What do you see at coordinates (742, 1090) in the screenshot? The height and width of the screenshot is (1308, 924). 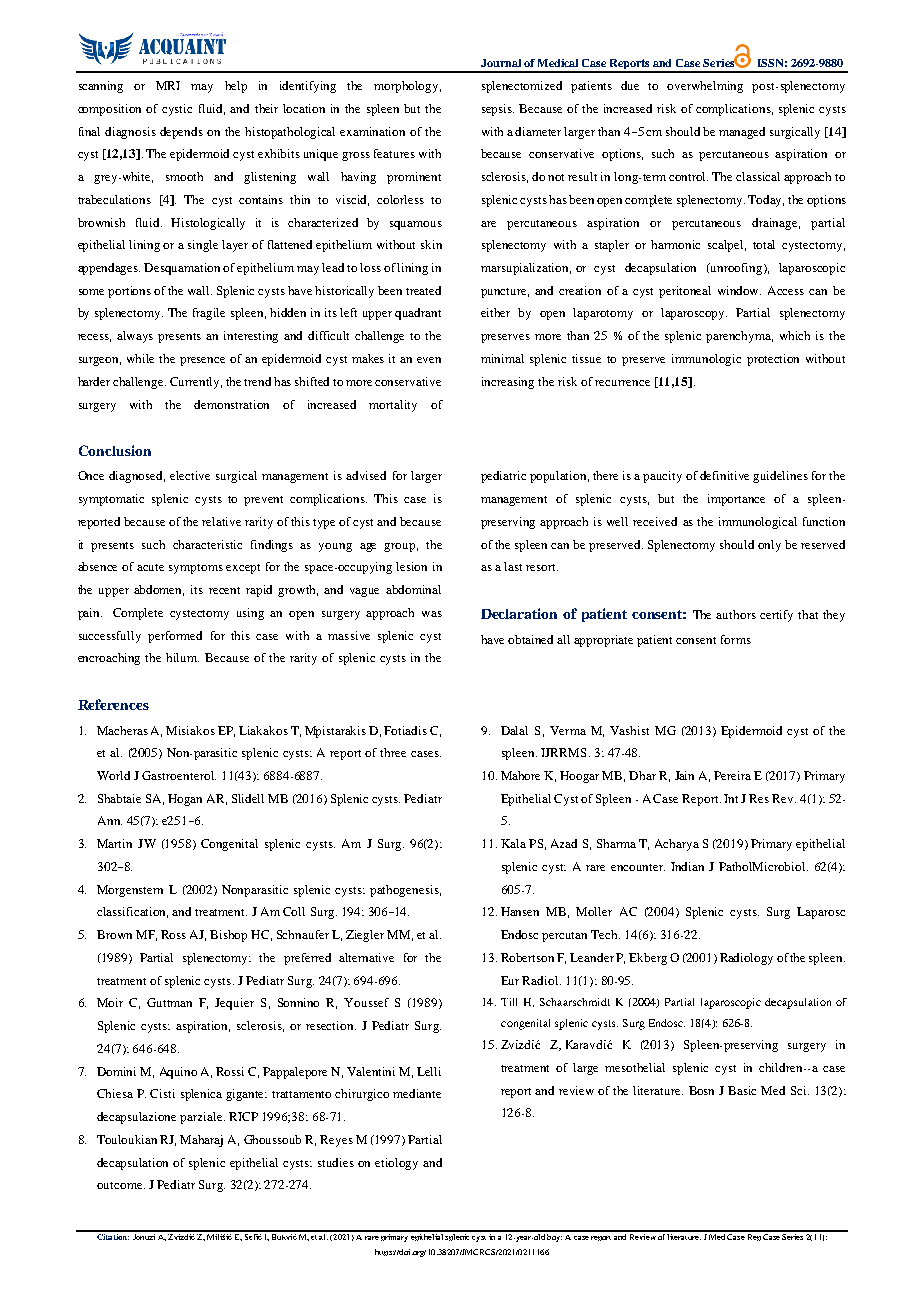 I see `Basic` at bounding box center [742, 1090].
